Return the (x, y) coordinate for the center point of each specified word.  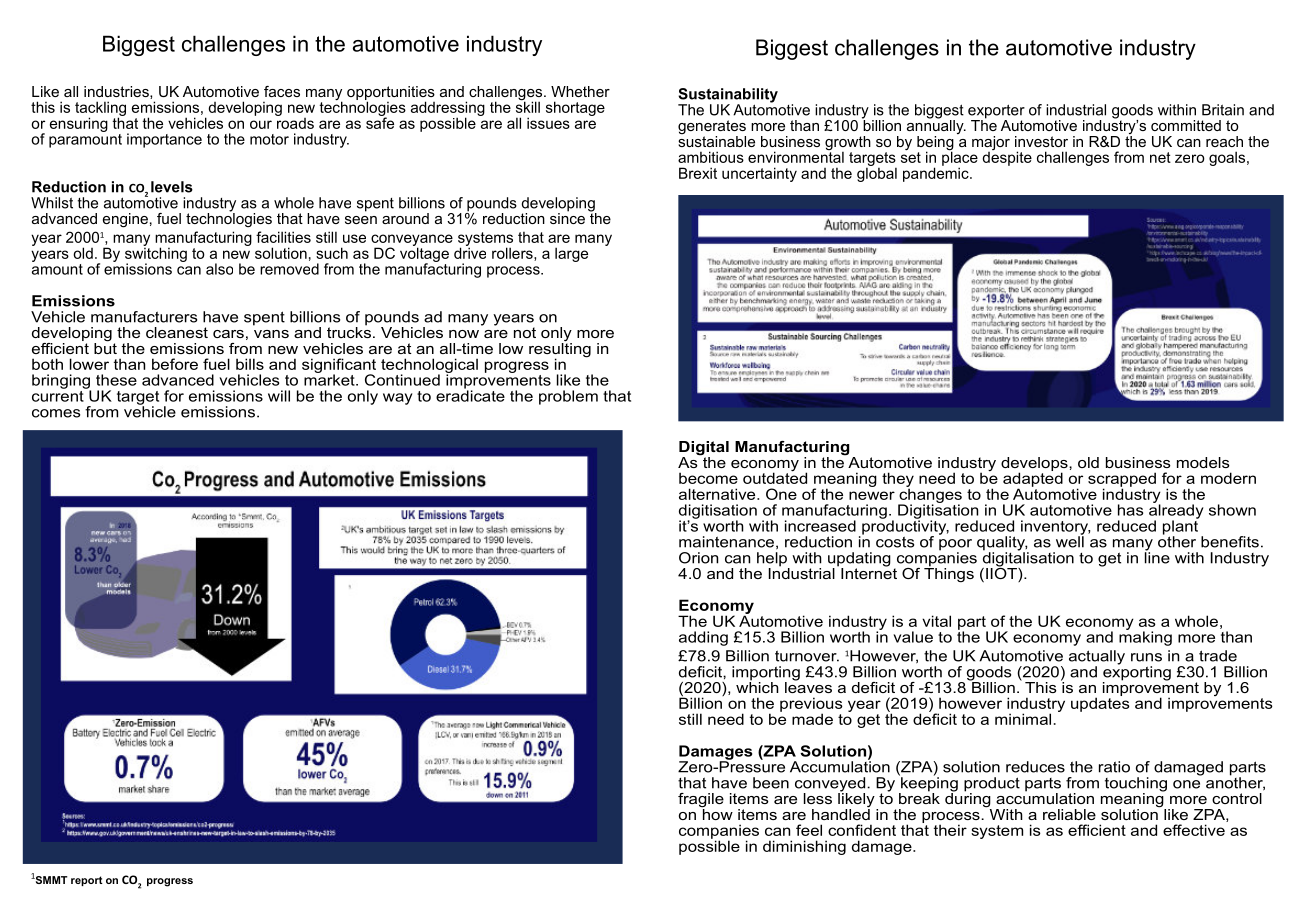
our (261, 124)
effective (1194, 830)
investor (1041, 141)
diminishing (804, 847)
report (87, 881)
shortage (575, 108)
